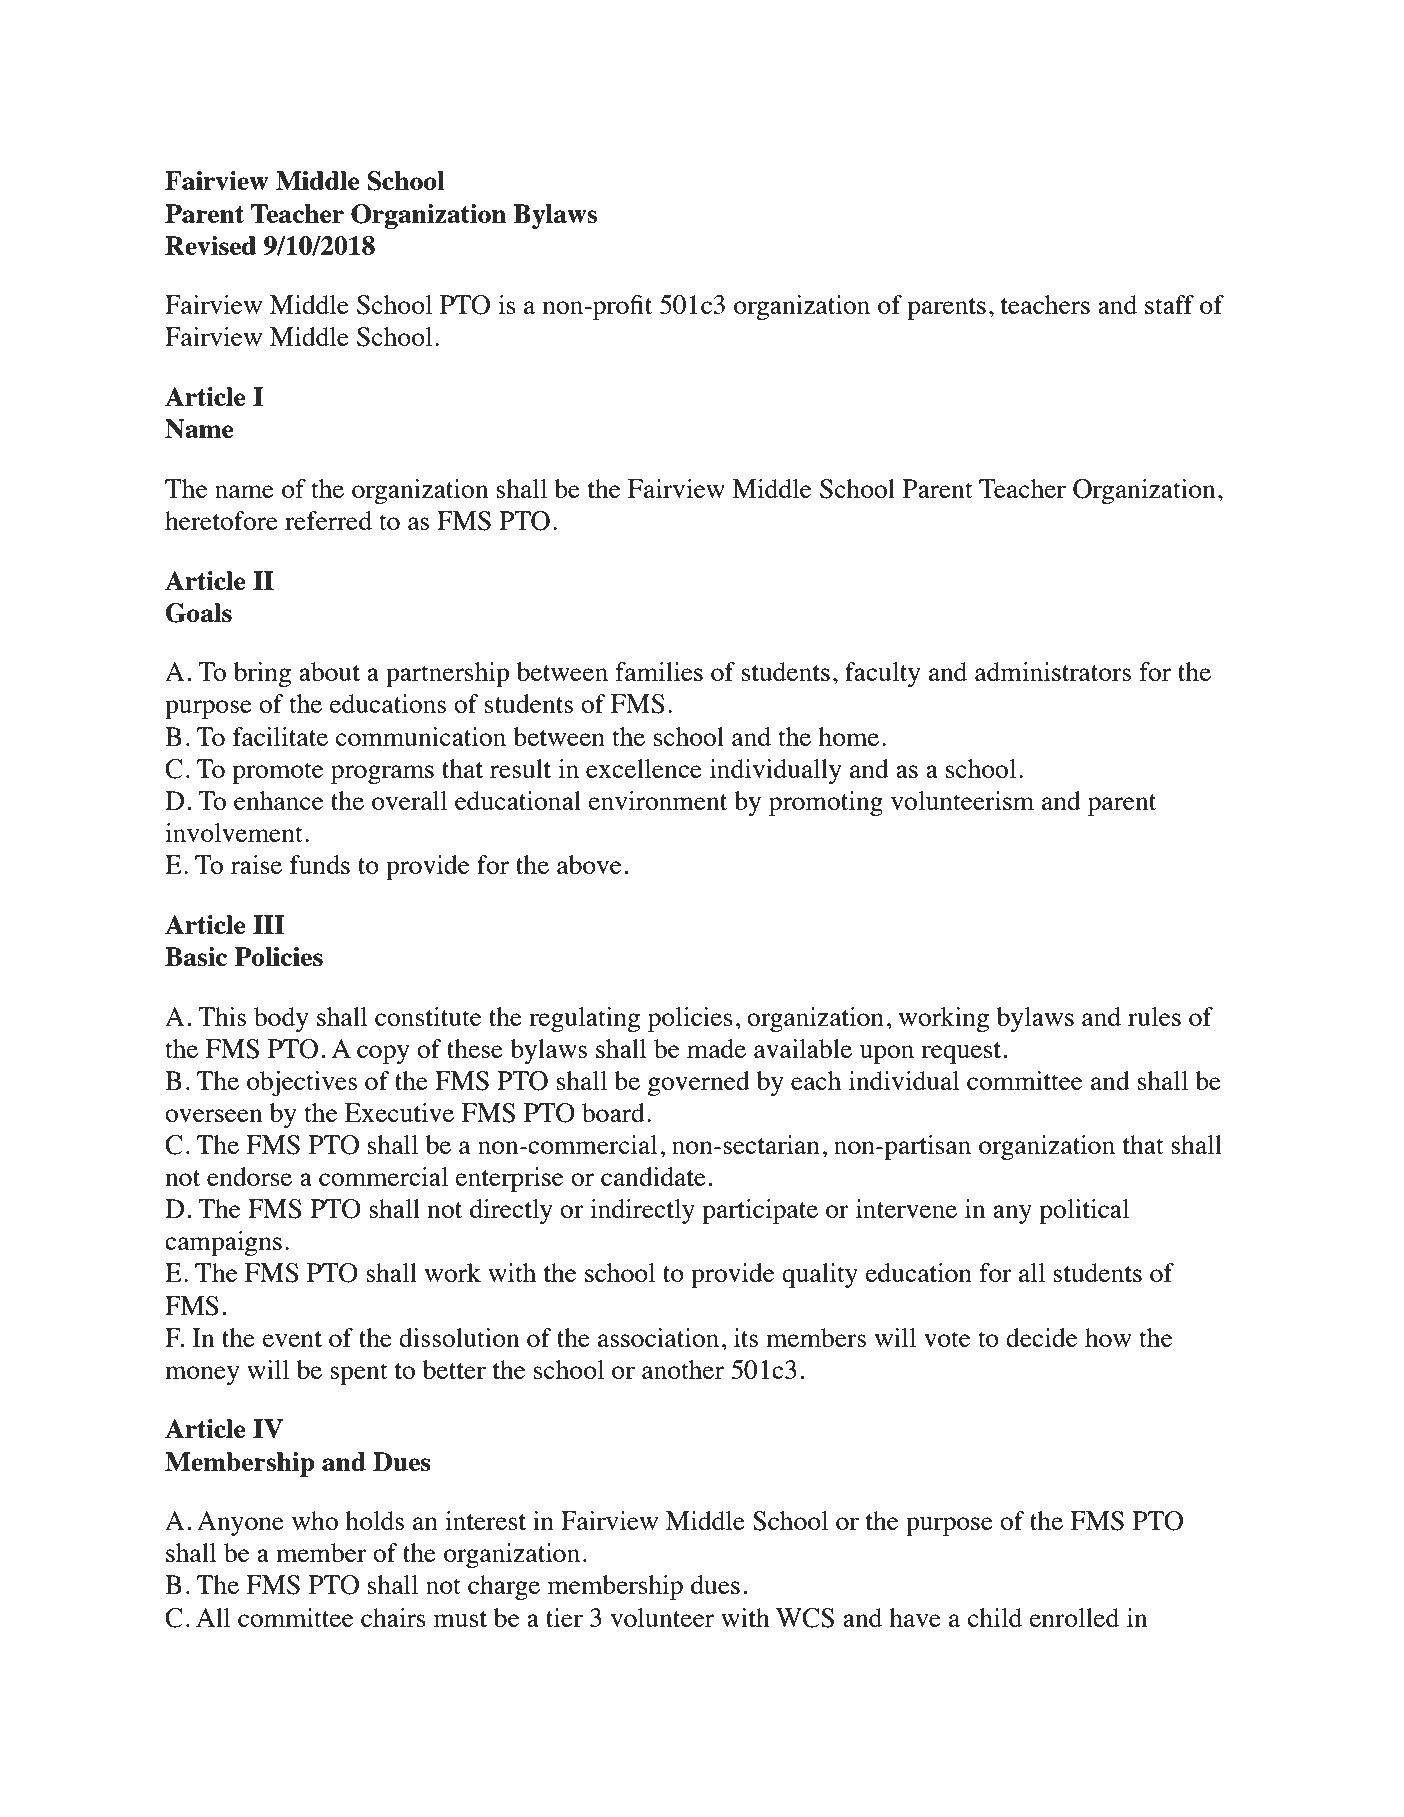 This screenshot has height=1817, width=1404. I want to click on enhance, so click(278, 800).
